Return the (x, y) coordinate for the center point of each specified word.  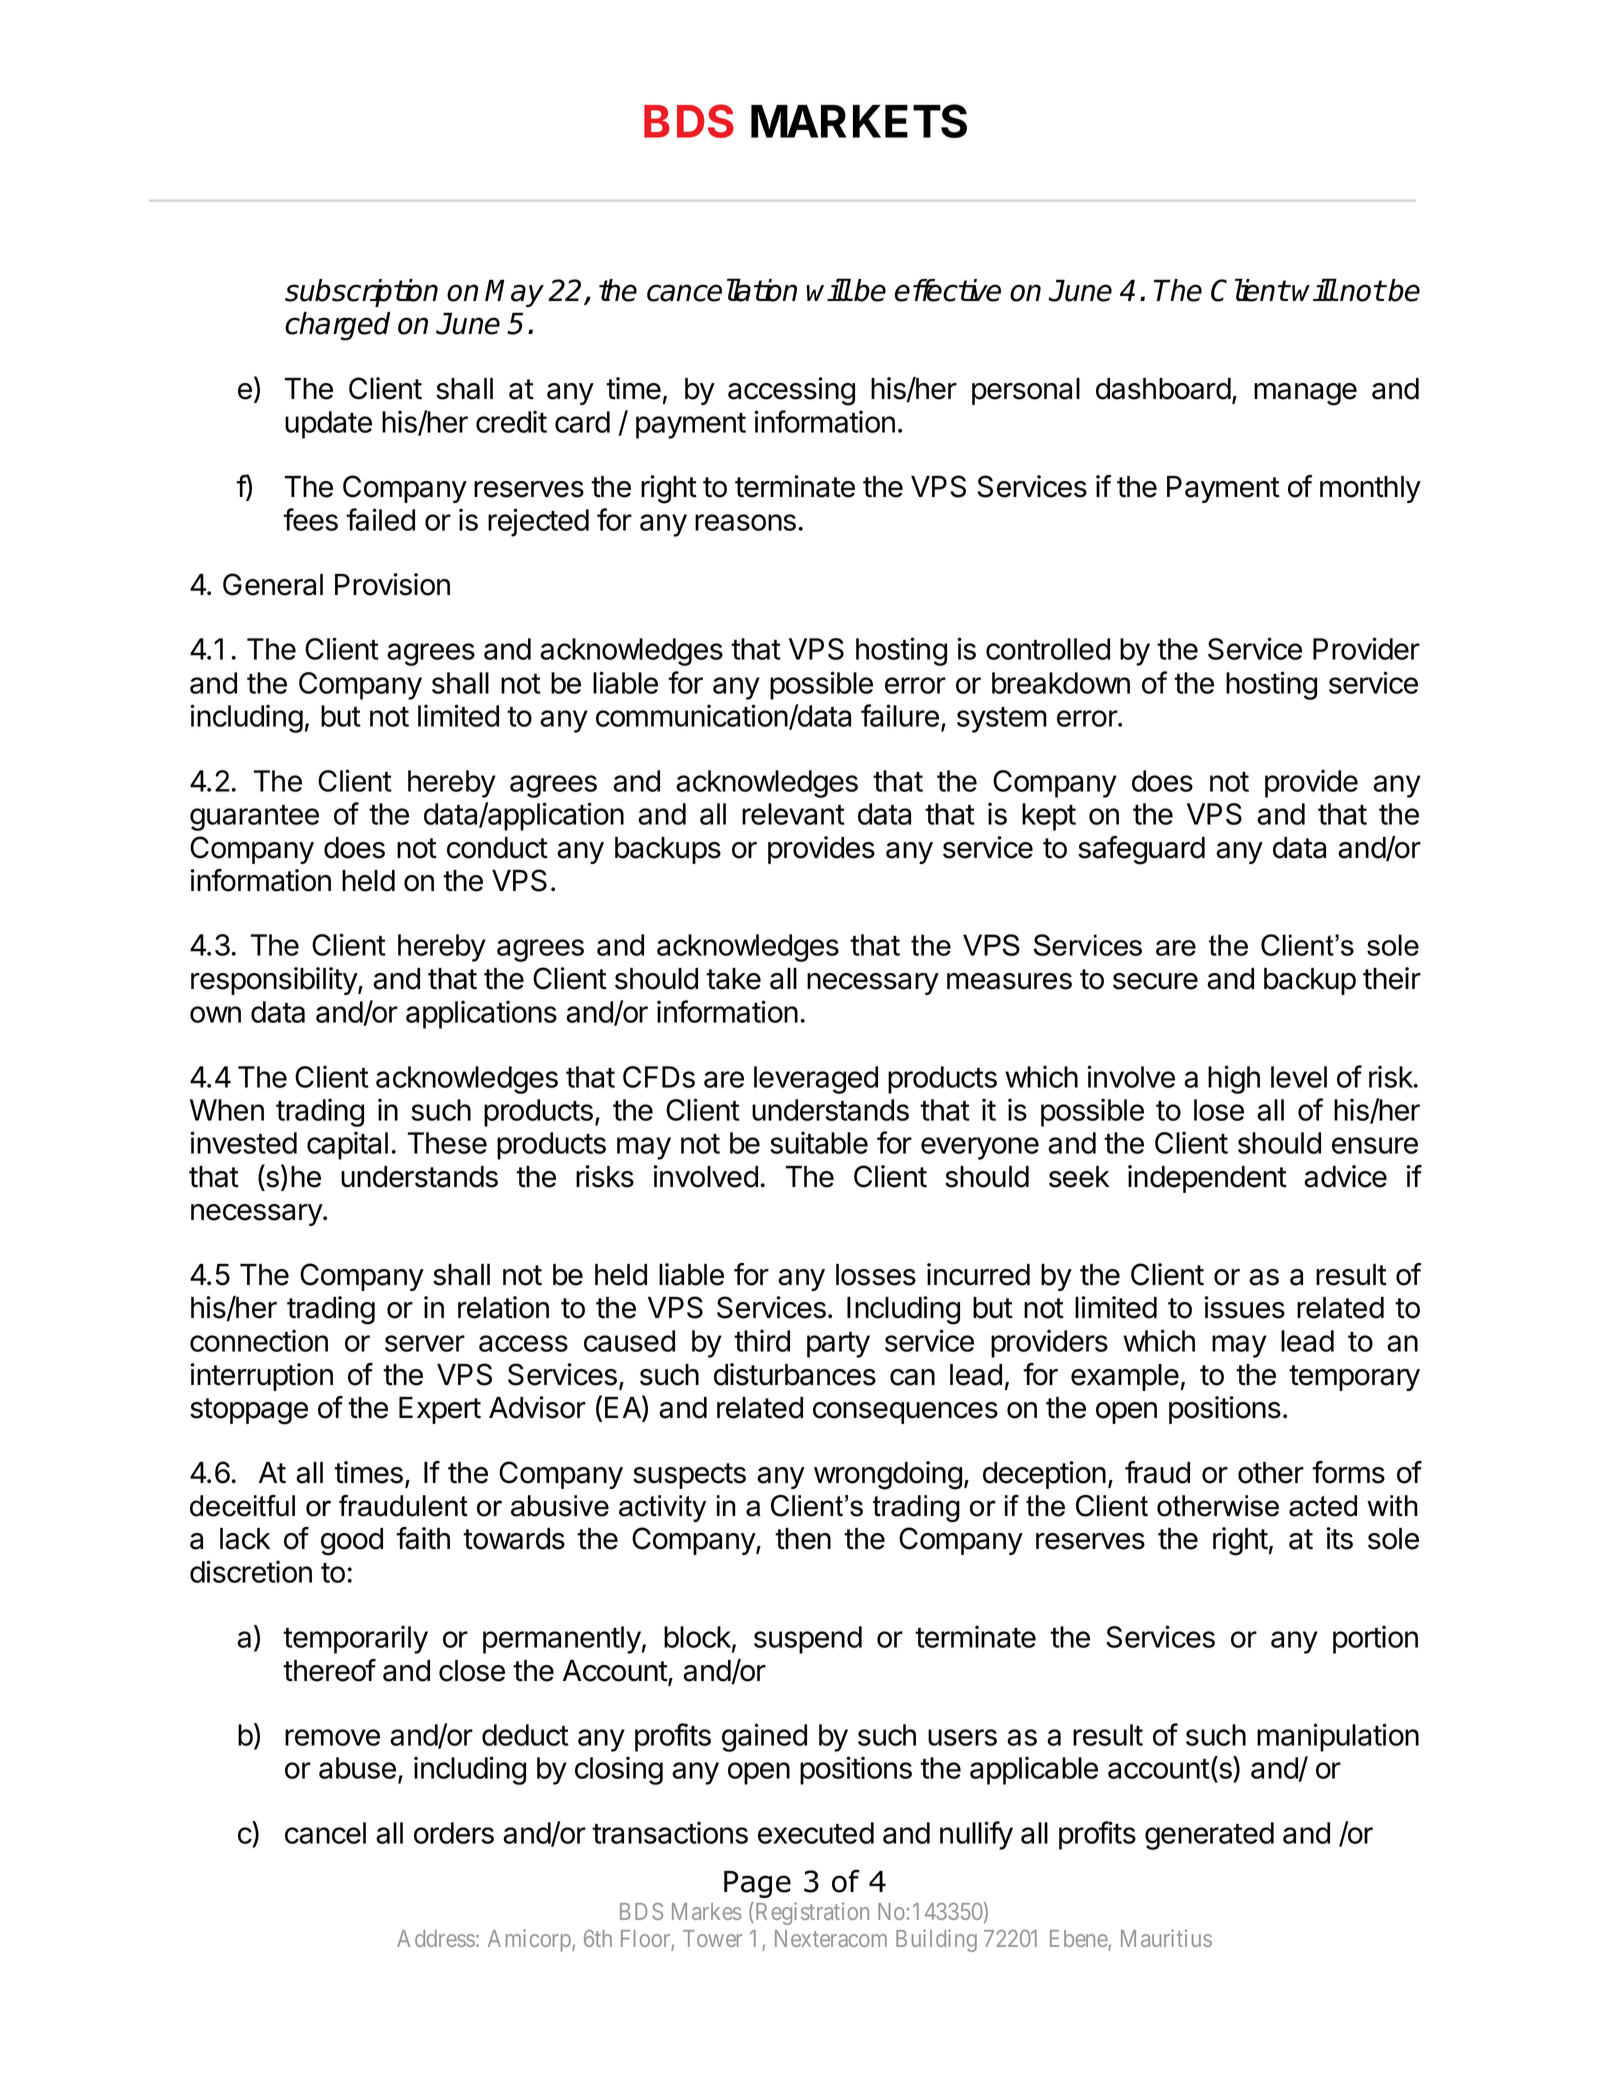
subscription (361, 293)
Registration (812, 1913)
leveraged (816, 1080)
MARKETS (859, 121)
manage (1305, 394)
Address (436, 1938)
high (1234, 1079)
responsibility (275, 981)
